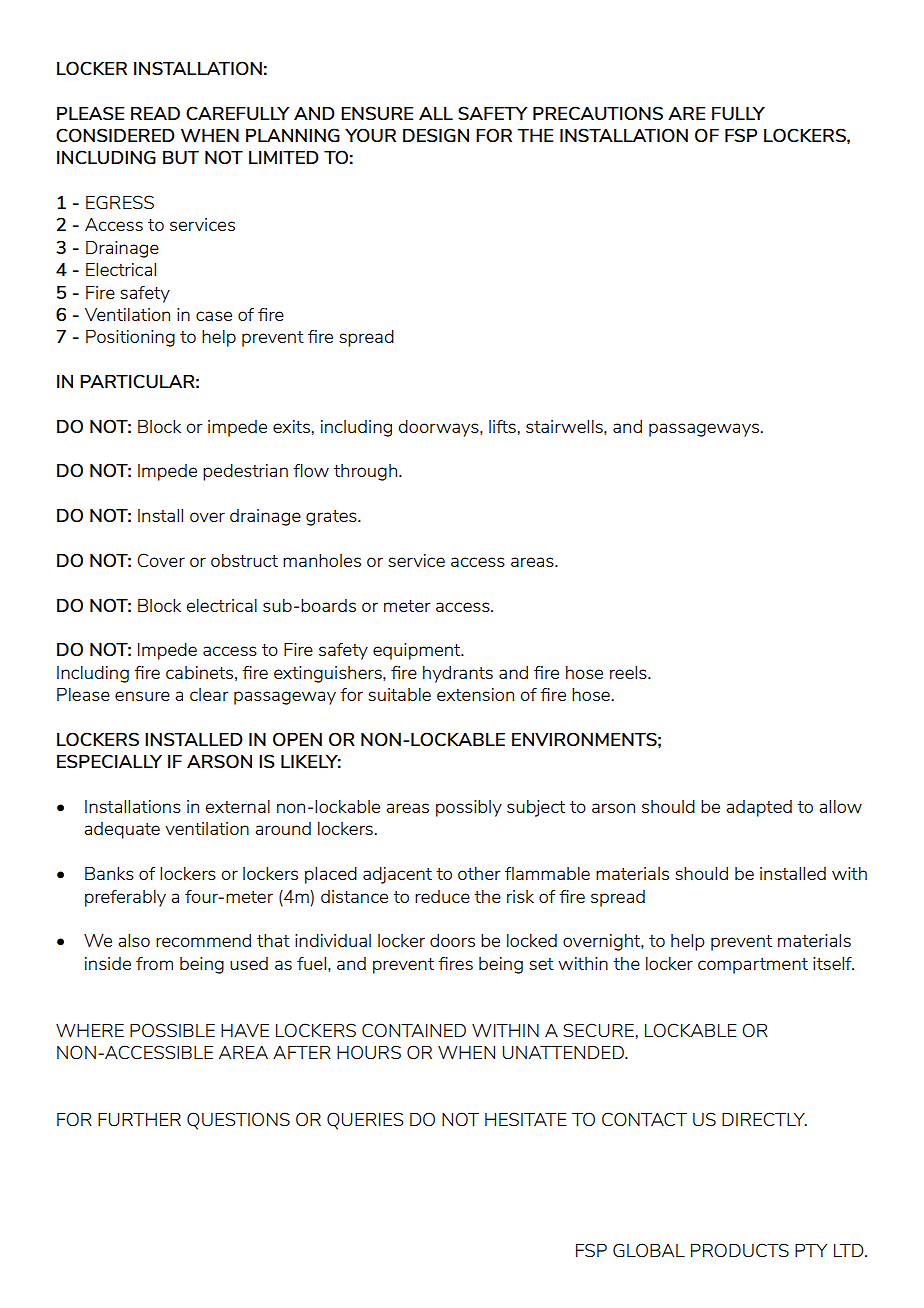 This document has height=1308, width=924. What do you see at coordinates (458, 674) in the document?
I see `hydrants` at bounding box center [458, 674].
